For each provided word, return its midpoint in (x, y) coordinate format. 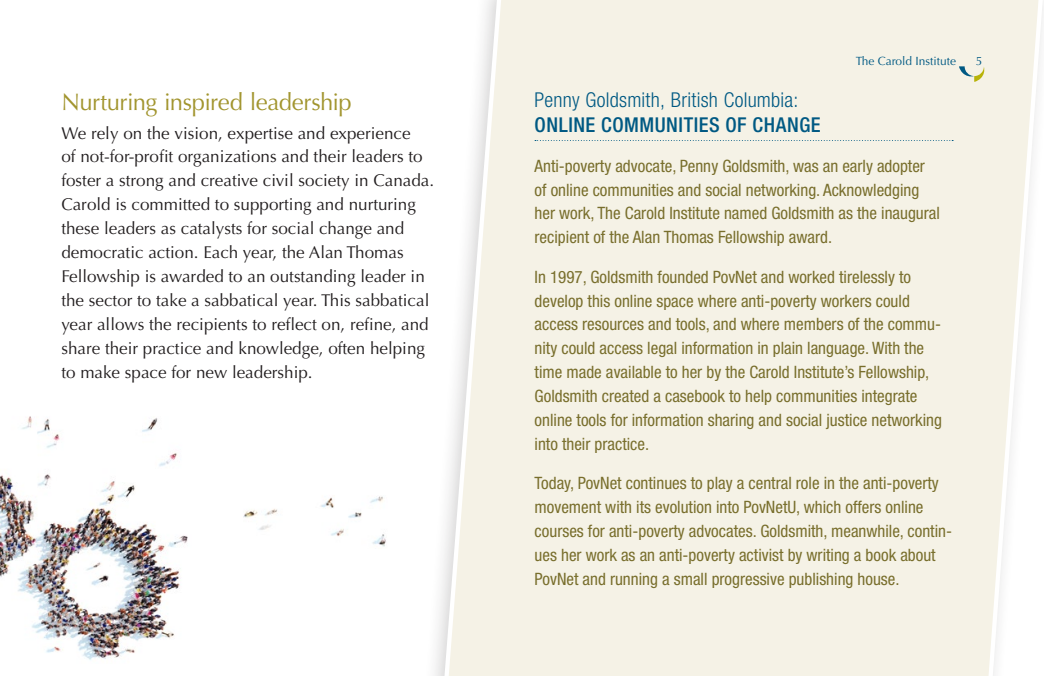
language (837, 349)
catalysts (211, 230)
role (807, 483)
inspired (204, 104)
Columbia (758, 99)
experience (370, 135)
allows (120, 324)
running (634, 580)
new (212, 373)
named (746, 213)
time (548, 372)
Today (553, 484)
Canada (402, 180)
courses (559, 532)
